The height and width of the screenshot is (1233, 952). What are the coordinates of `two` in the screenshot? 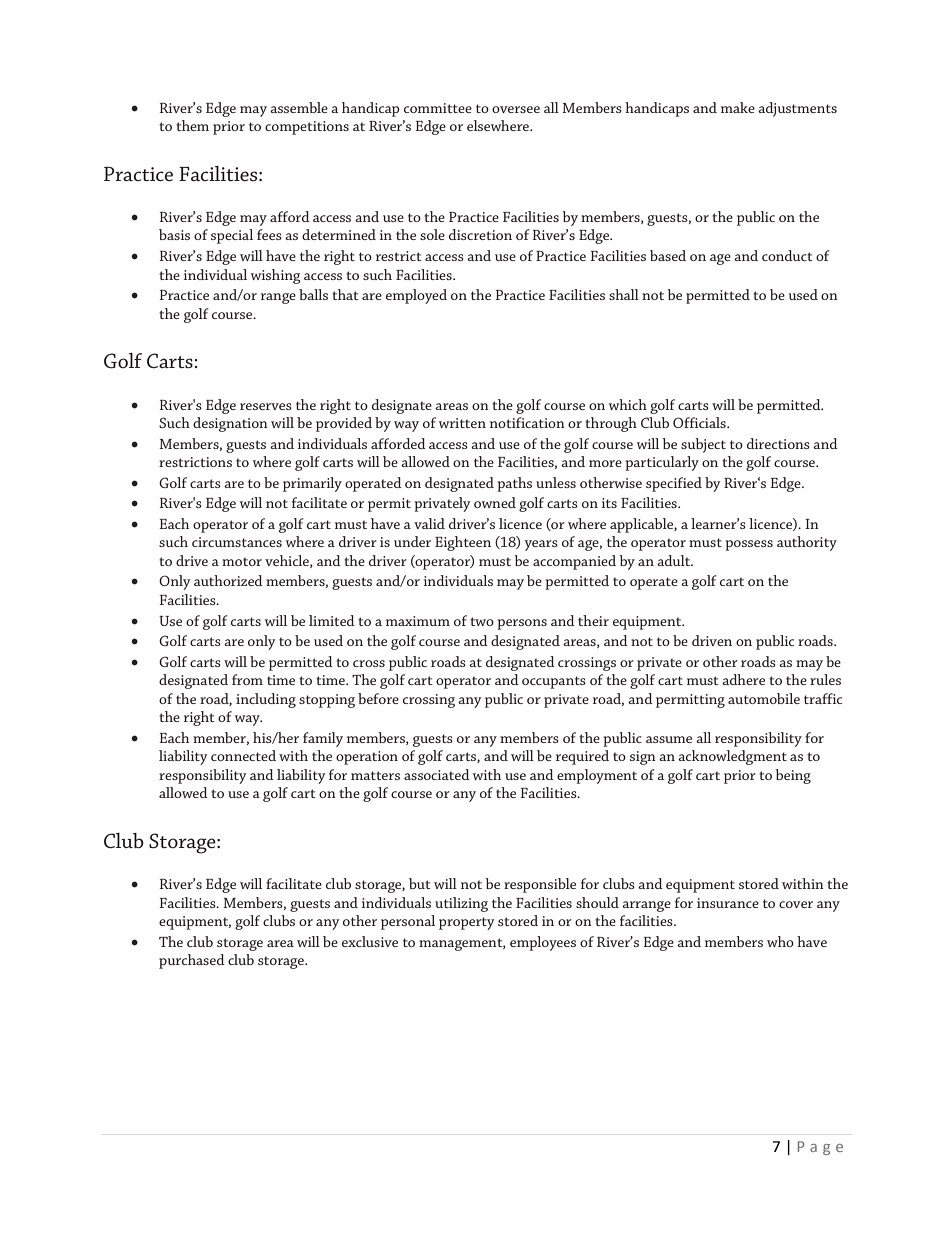 It's located at (482, 621).
